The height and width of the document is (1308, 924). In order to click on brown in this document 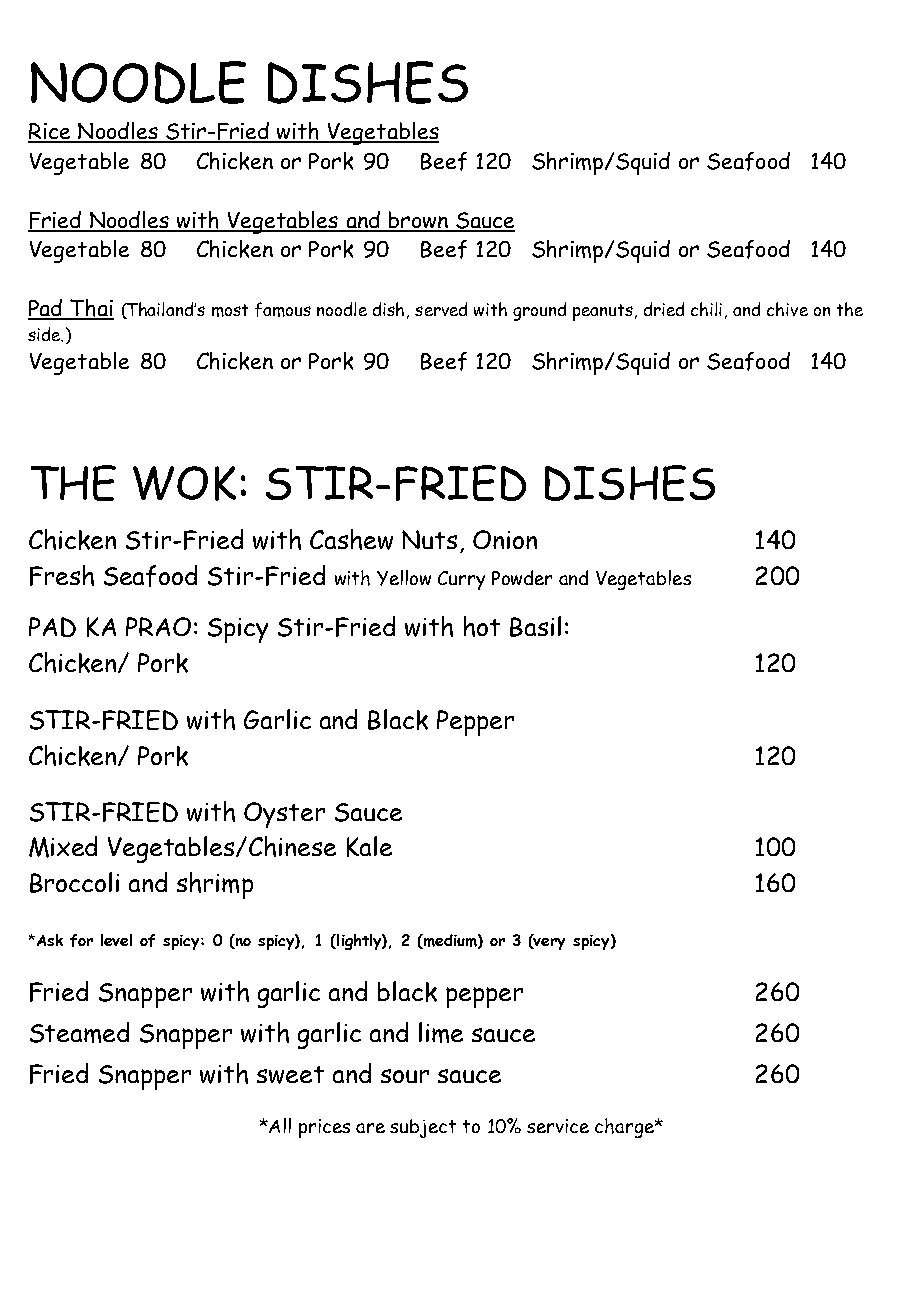, I will do `click(418, 221)`.
